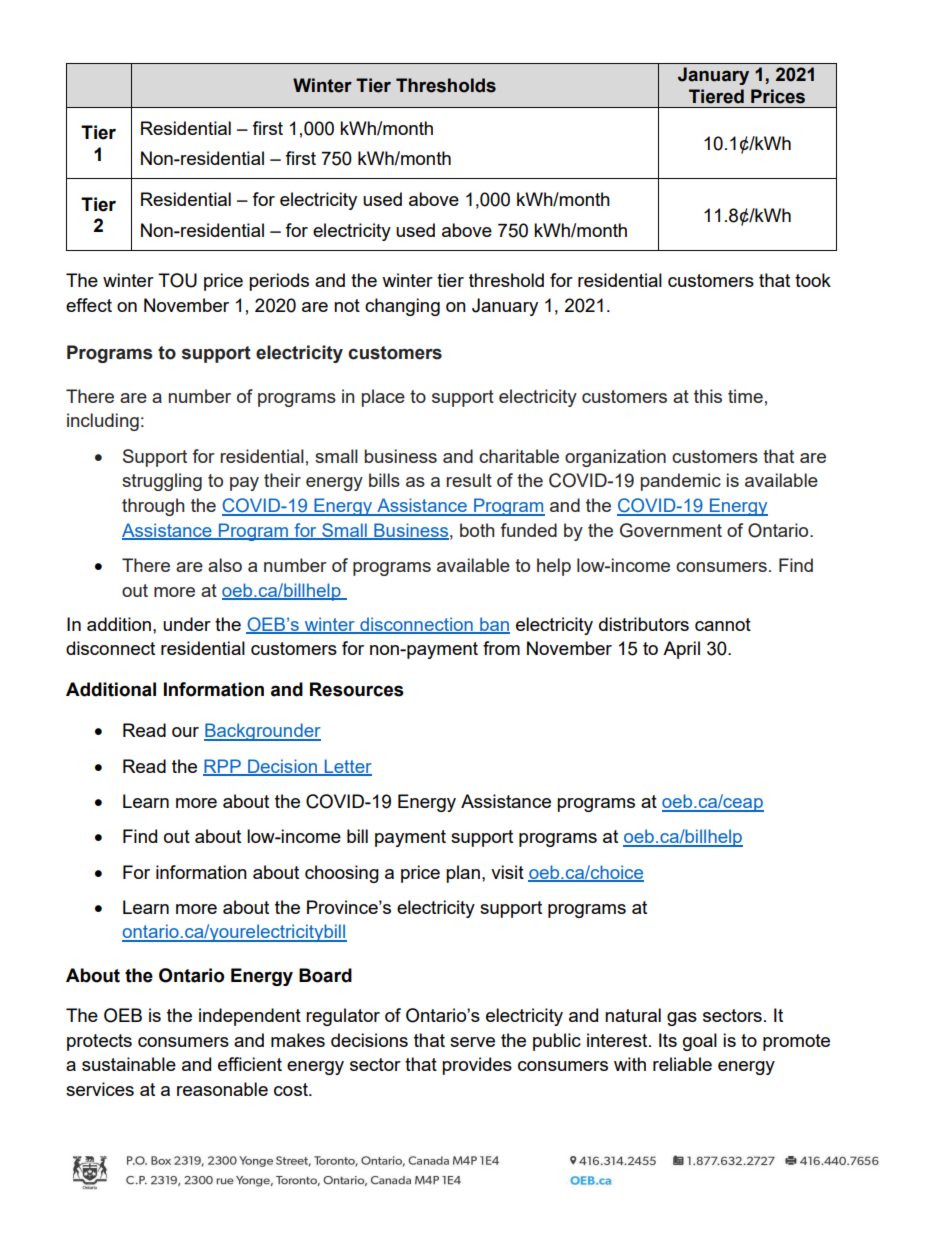  I want to click on changing, so click(402, 307).
